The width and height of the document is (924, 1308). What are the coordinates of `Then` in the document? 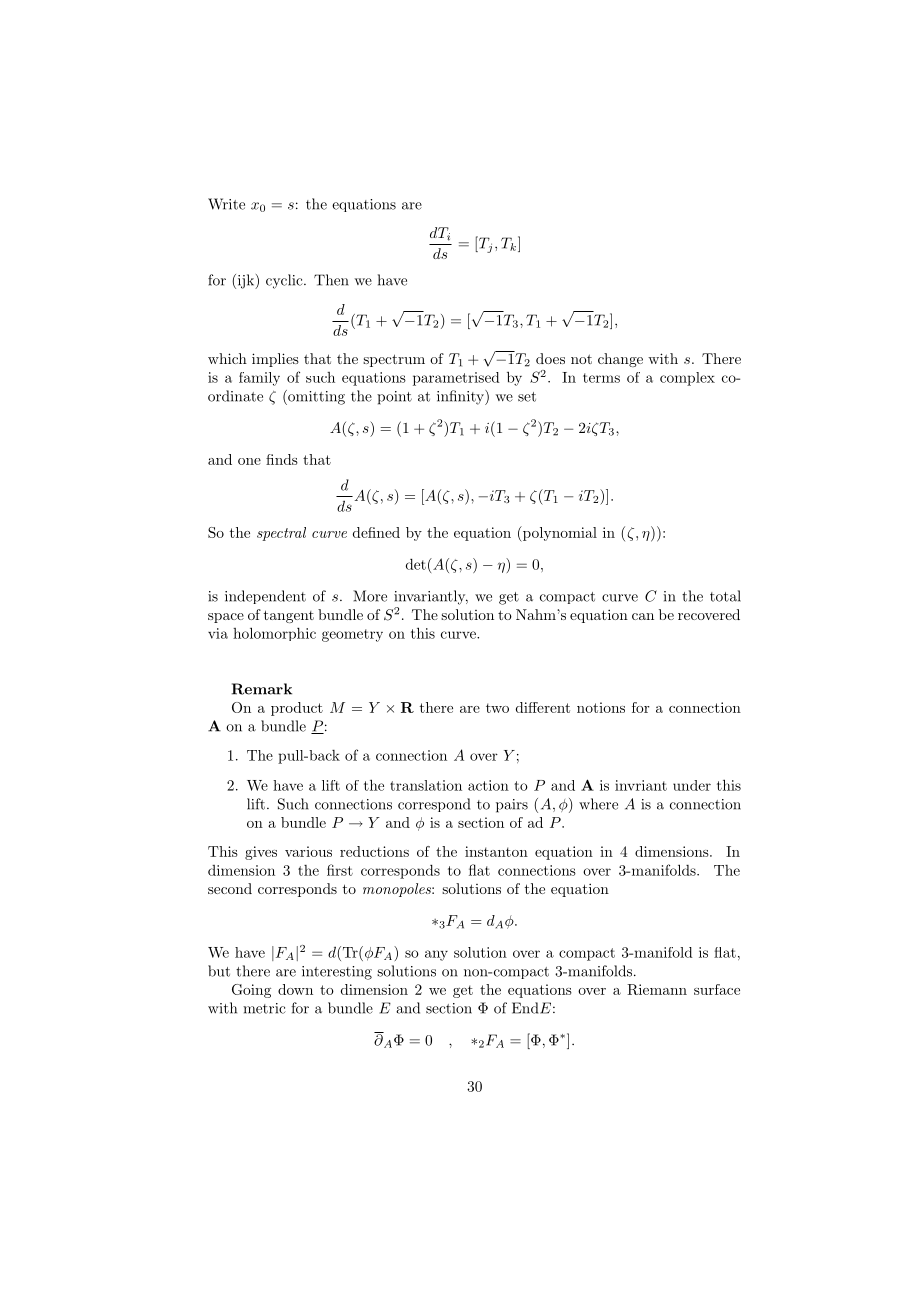 It's located at (331, 280).
